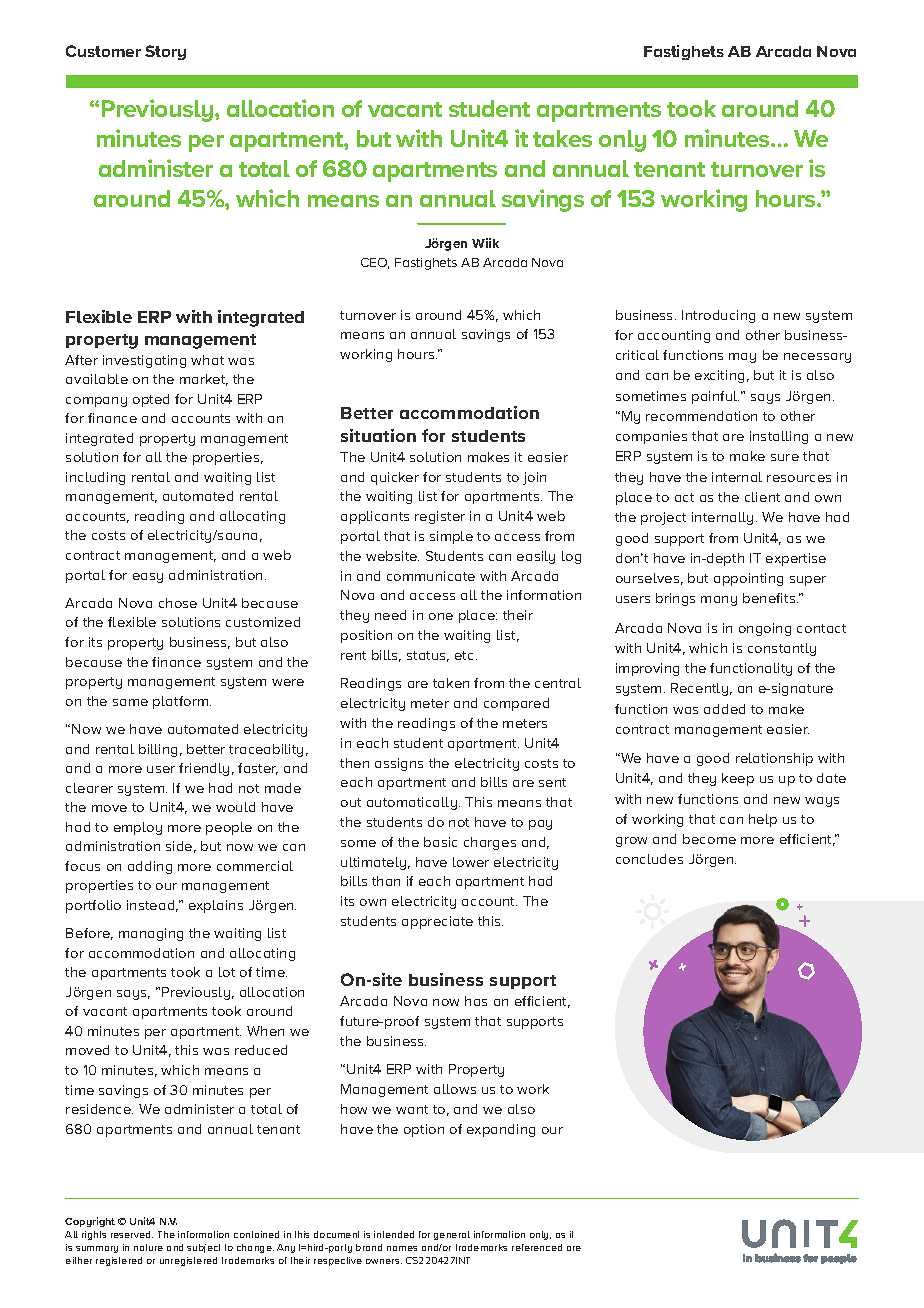  Describe the element at coordinates (151, 934) in the page. I see `managing` at that location.
